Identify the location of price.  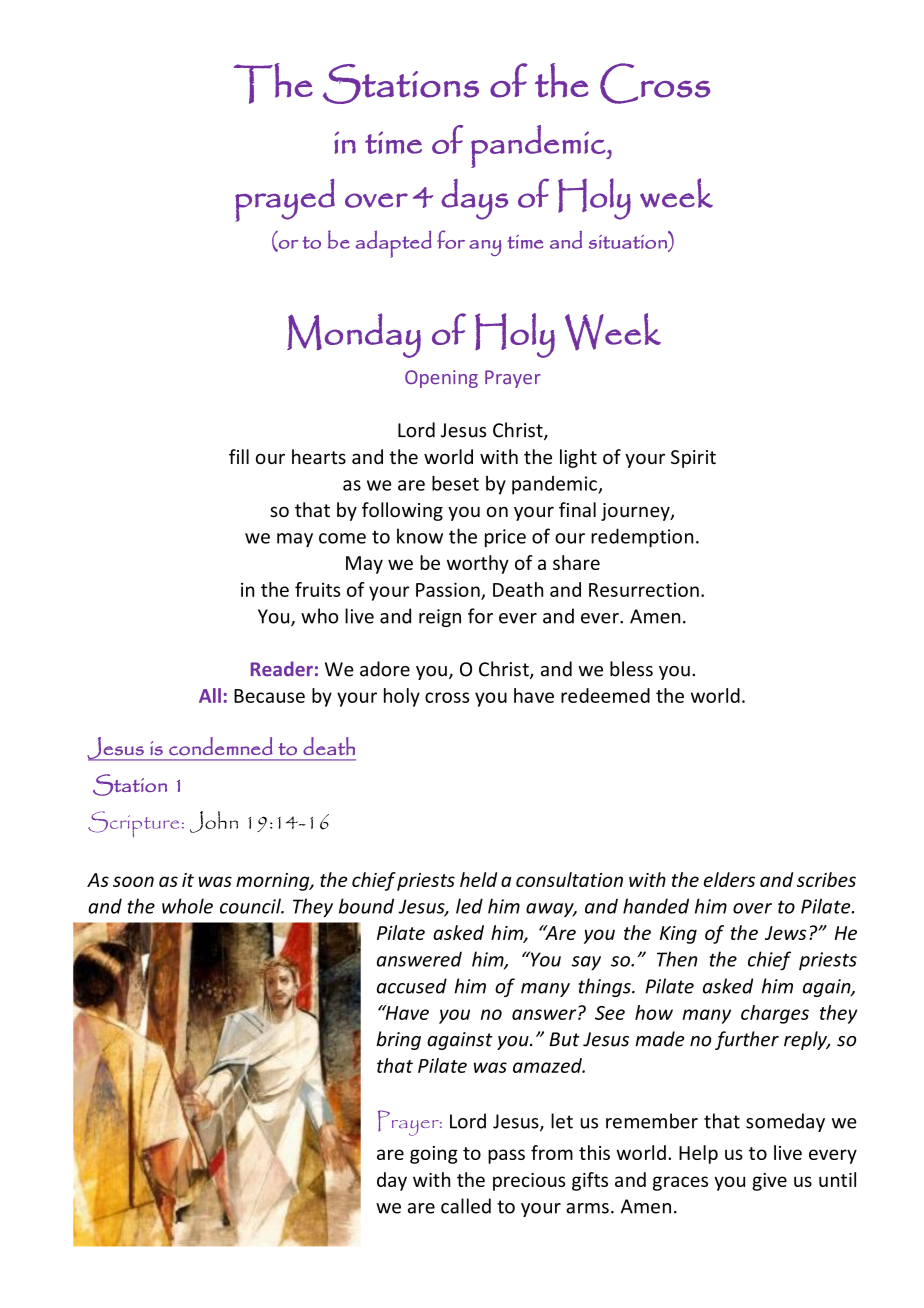
(505, 538).
